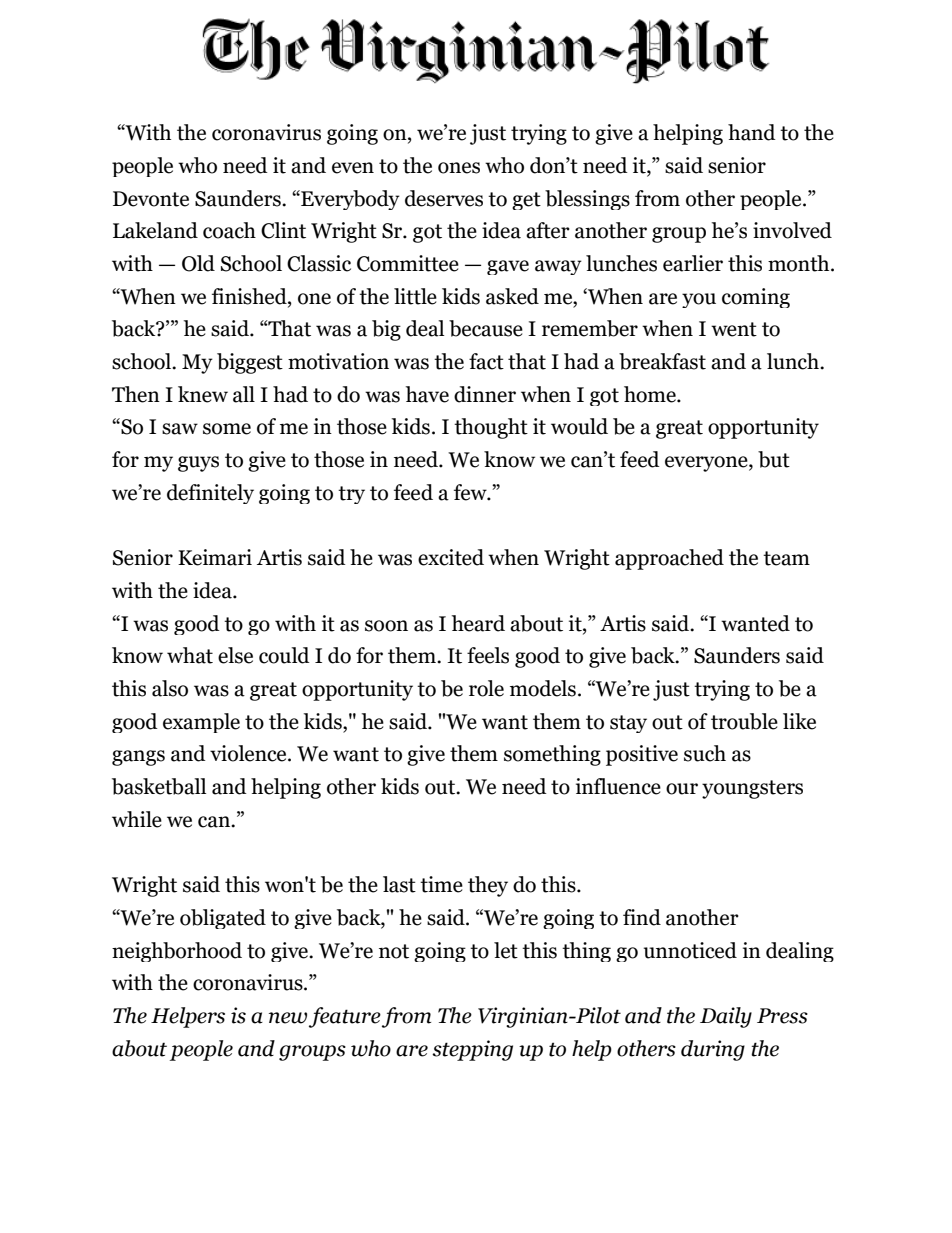  What do you see at coordinates (441, 884) in the image?
I see `time` at bounding box center [441, 884].
